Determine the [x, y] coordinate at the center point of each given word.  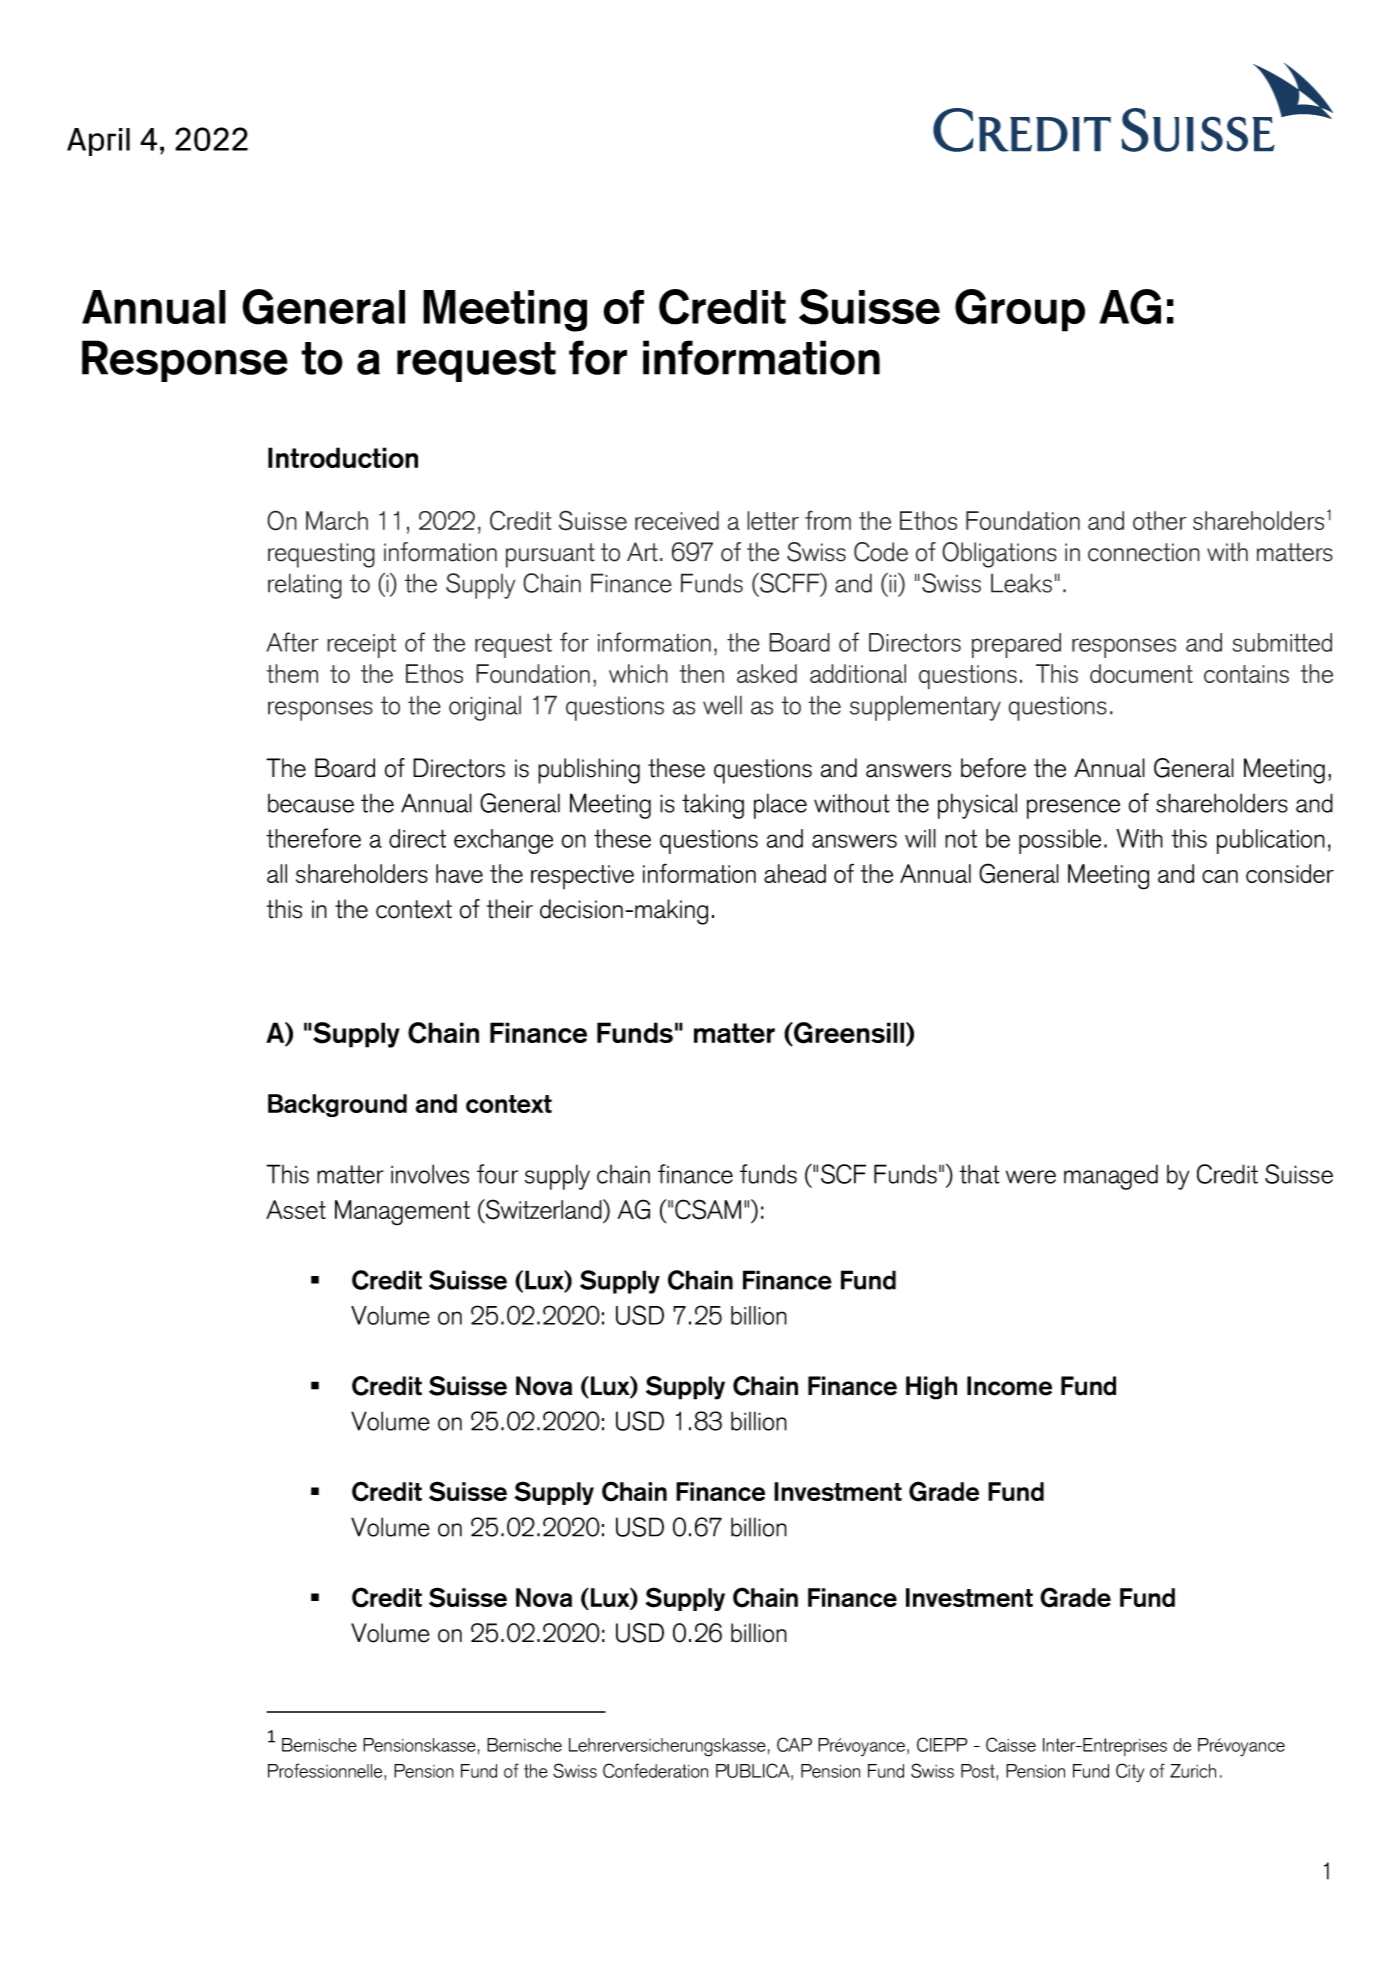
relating [305, 586]
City [1130, 1772]
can [1220, 876]
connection [1144, 552]
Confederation [655, 1770]
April [98, 142]
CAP [794, 1744]
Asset [296, 1209]
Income [1009, 1386]
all [277, 873]
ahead [795, 873]
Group [1020, 310]
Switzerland [543, 1210]
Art [642, 552]
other [1160, 520]
